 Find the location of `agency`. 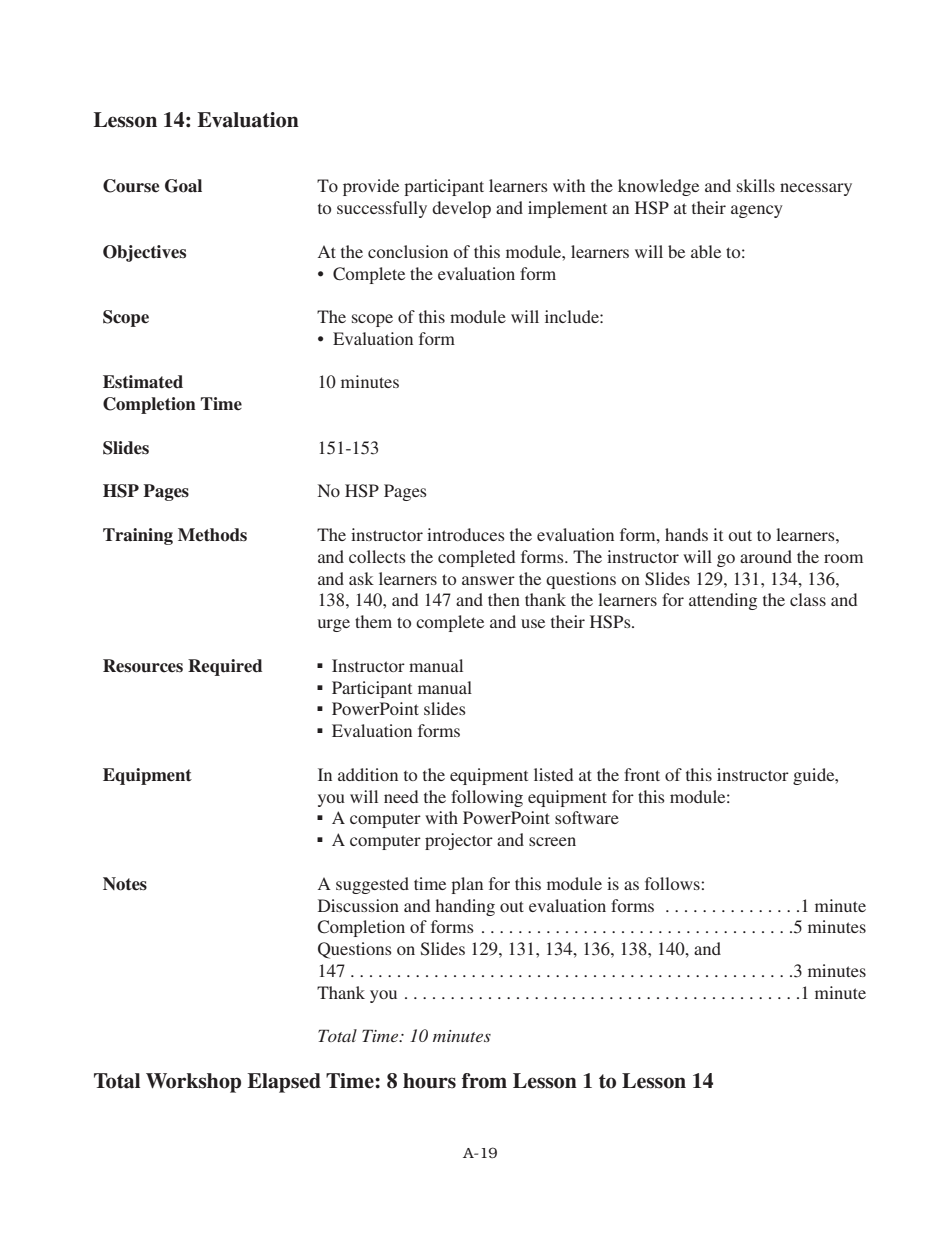

agency is located at coordinates (757, 211).
